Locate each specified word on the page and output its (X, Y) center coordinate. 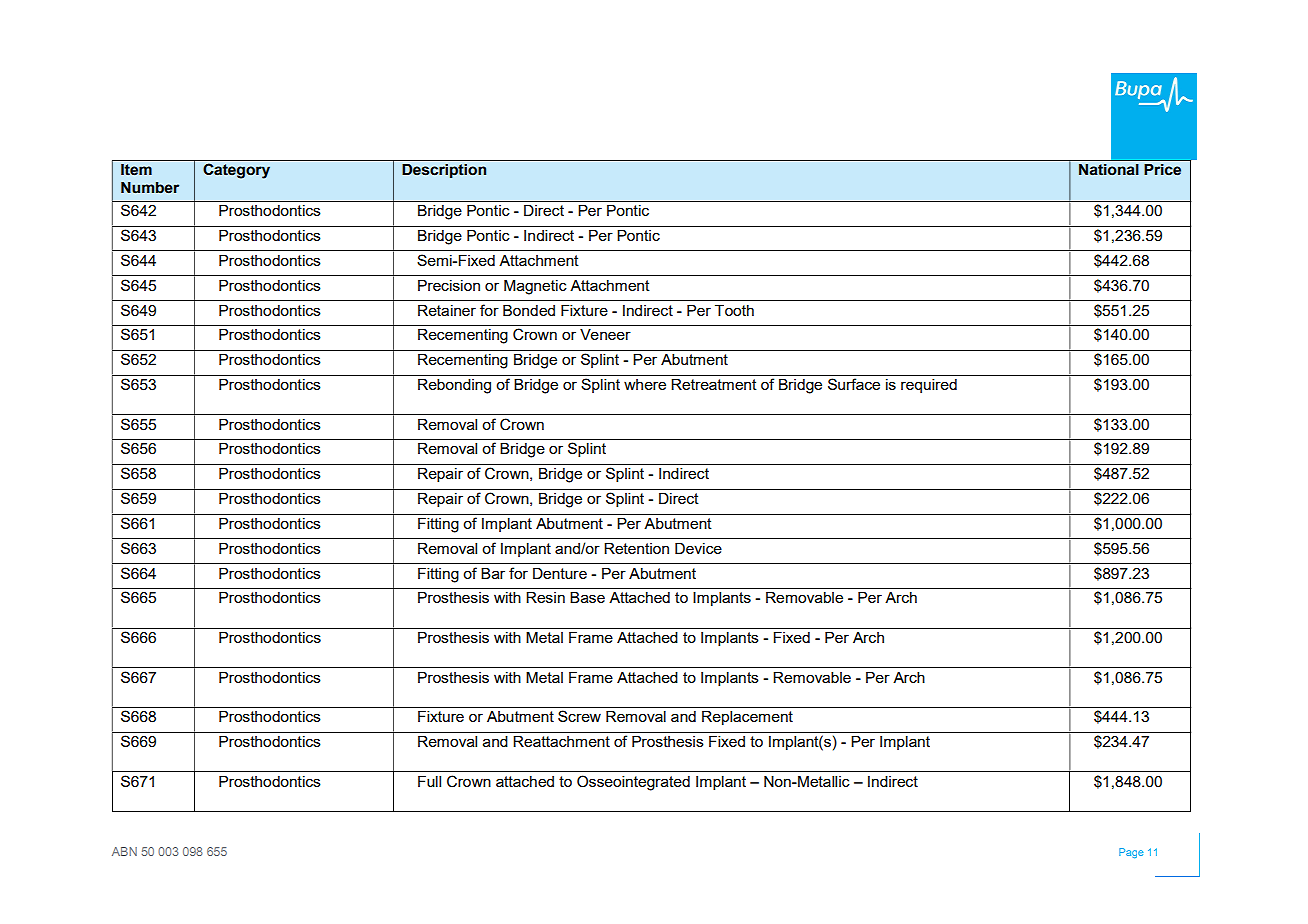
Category (236, 171)
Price (1163, 169)
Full (429, 781)
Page (1131, 853)
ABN (124, 851)
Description (444, 171)
